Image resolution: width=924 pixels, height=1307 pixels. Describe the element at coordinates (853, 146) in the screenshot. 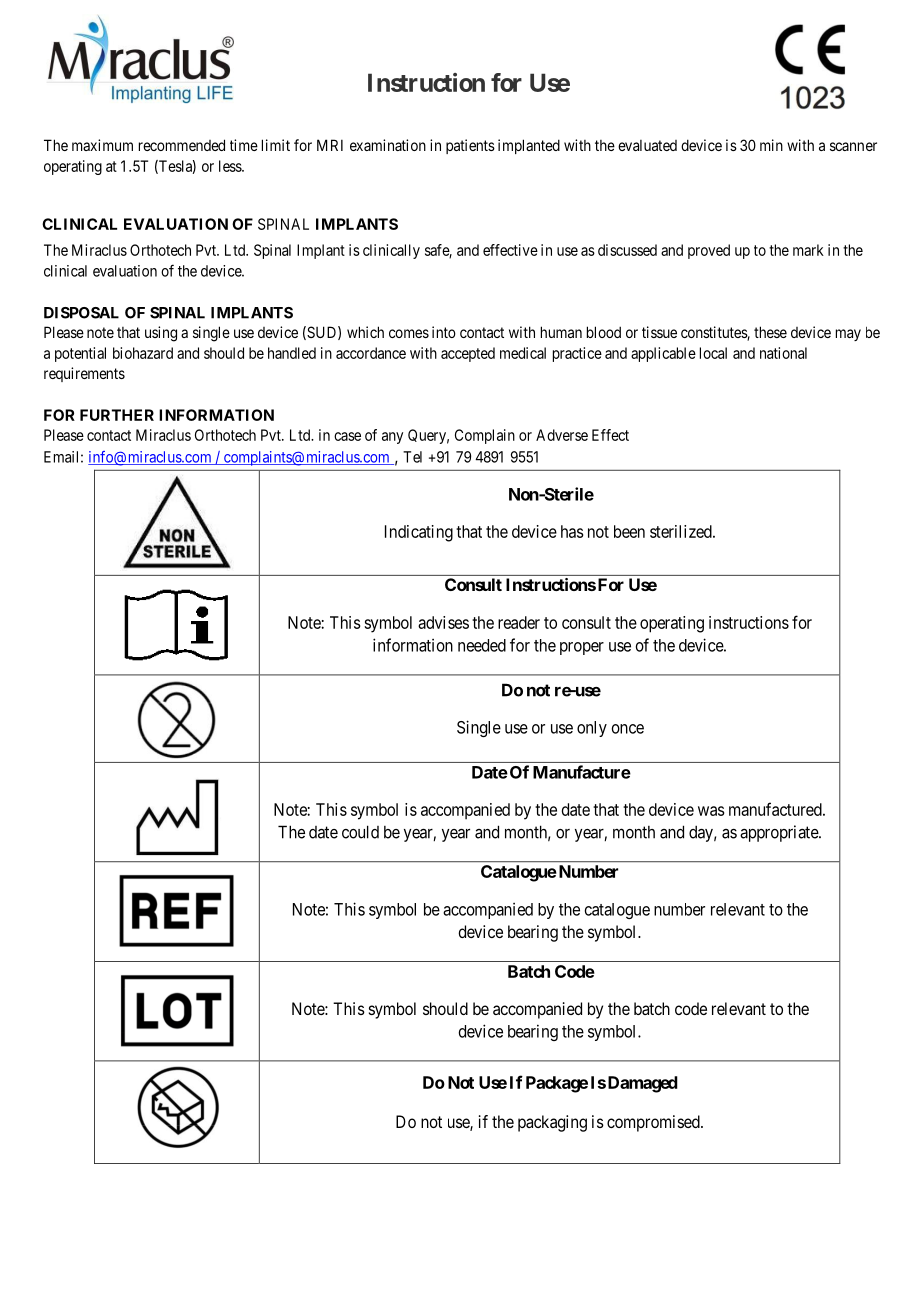

I see `scanner` at that location.
